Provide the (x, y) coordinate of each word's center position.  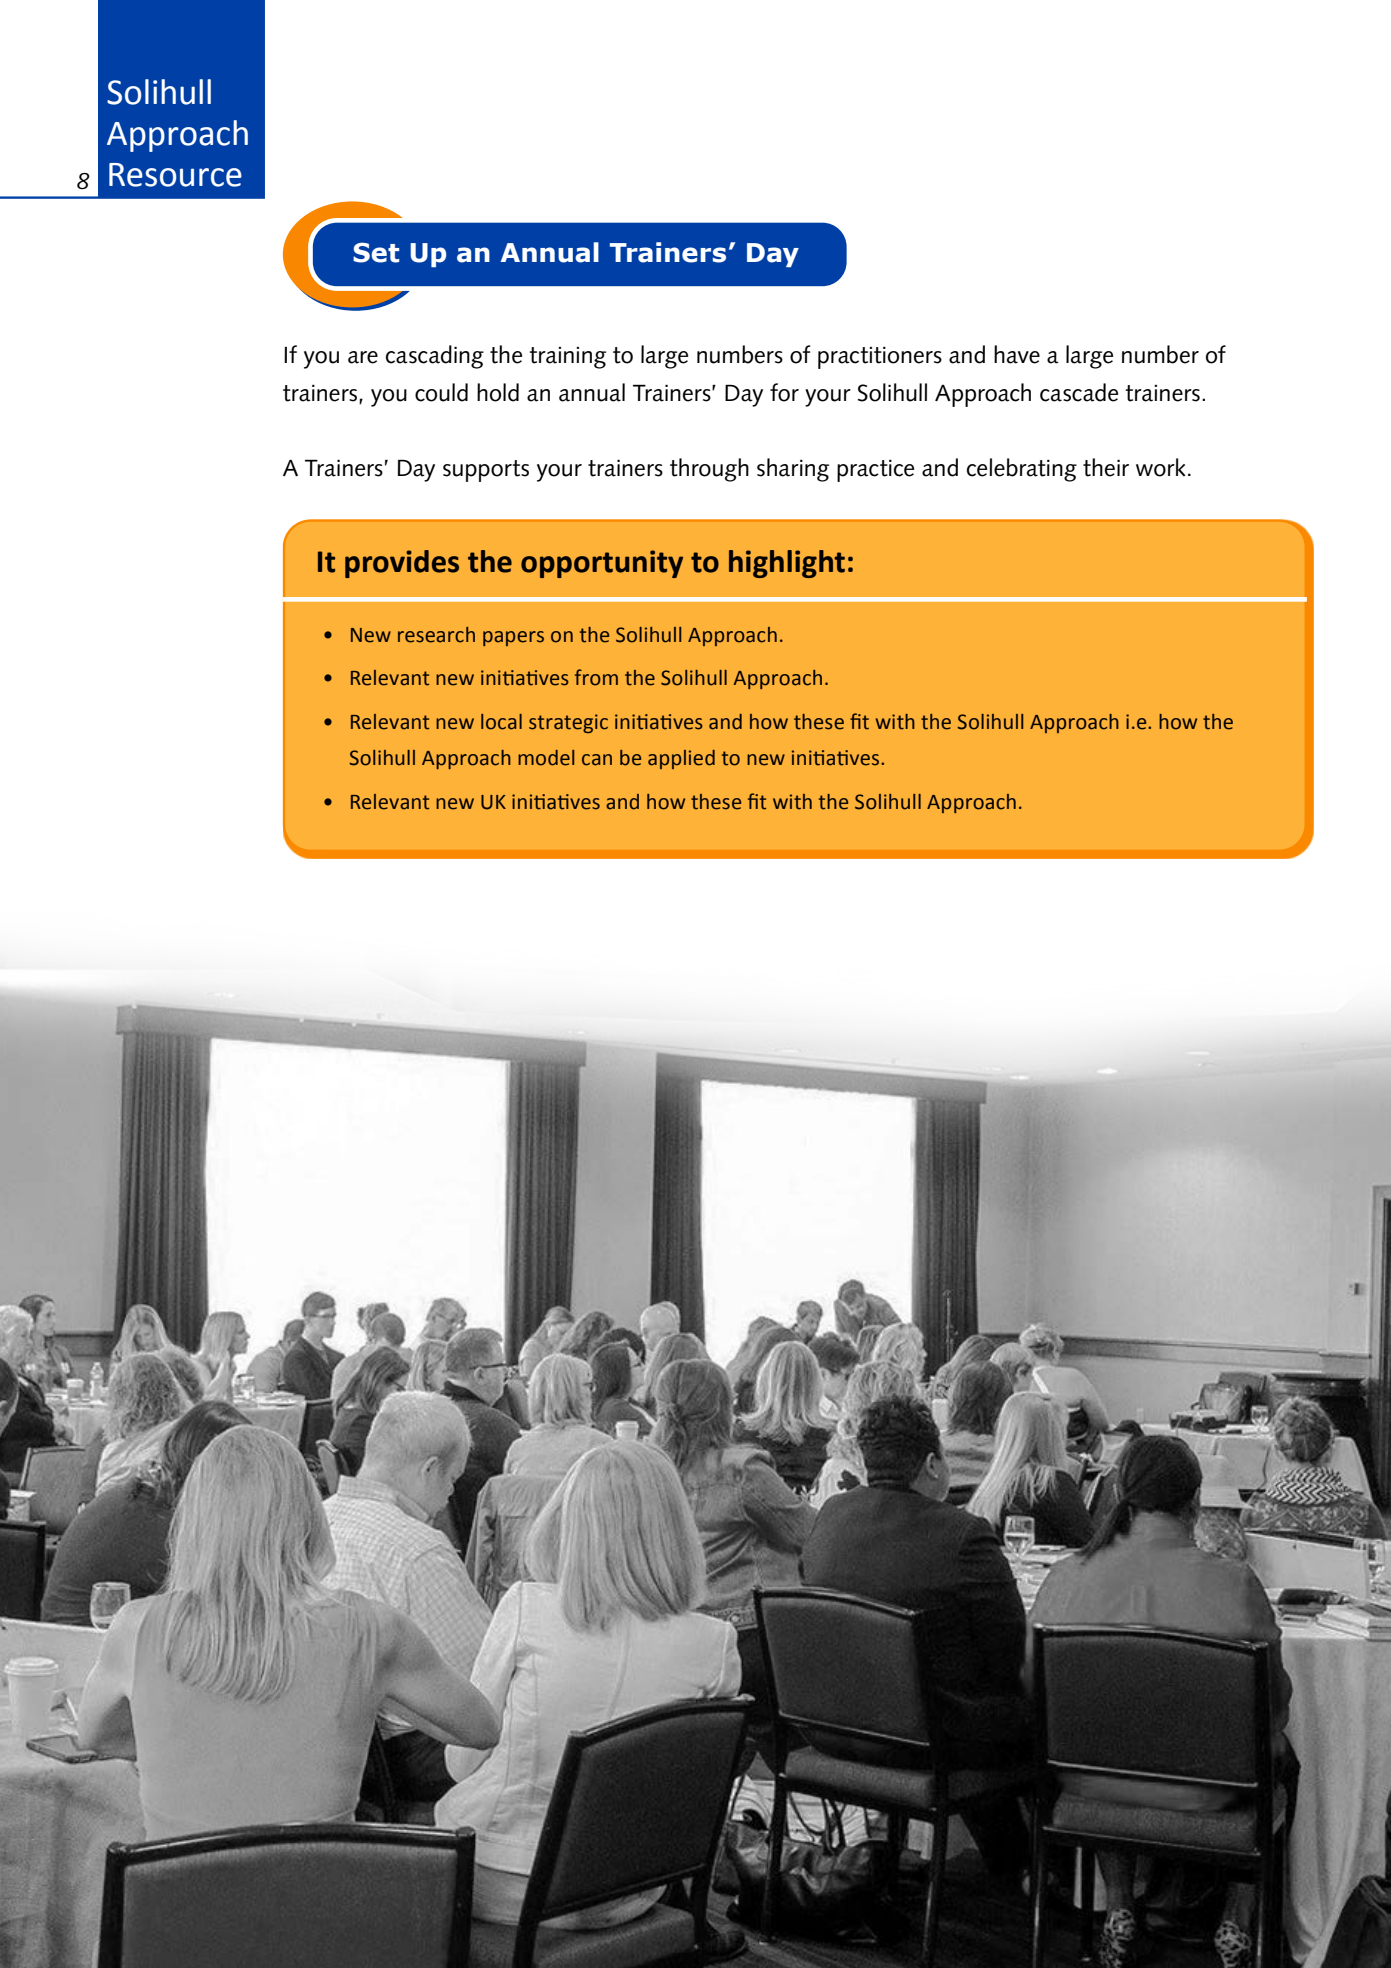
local (501, 722)
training (567, 358)
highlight (787, 564)
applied (681, 759)
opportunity (602, 564)
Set (376, 252)
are (363, 357)
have (1017, 354)
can (597, 760)
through (709, 470)
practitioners (880, 358)
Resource (175, 175)
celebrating (1022, 470)
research (436, 635)
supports (486, 471)
